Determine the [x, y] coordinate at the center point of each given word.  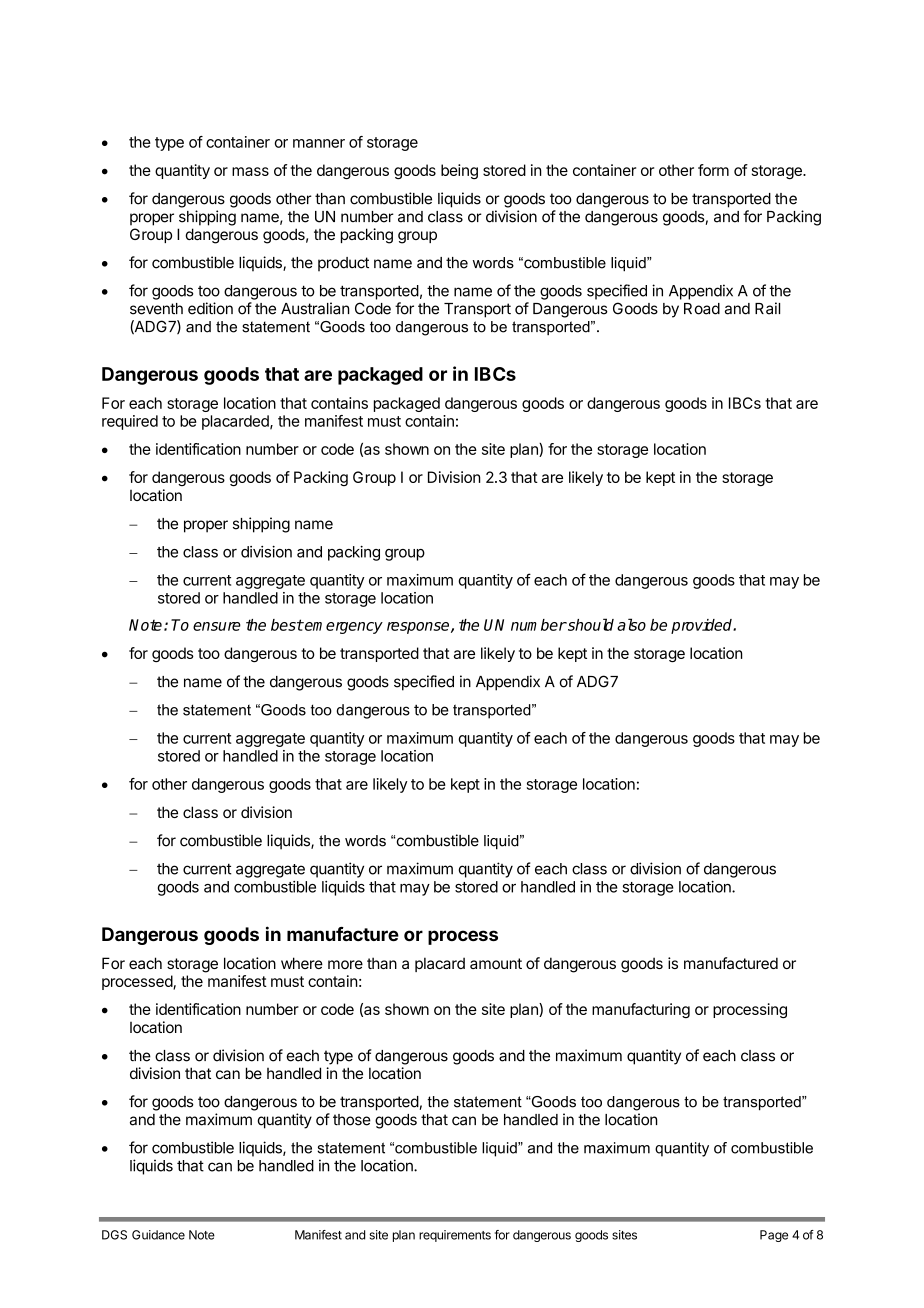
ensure [217, 626]
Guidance [158, 1235]
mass [250, 171]
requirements [455, 1236]
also [631, 624]
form [713, 170]
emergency [343, 628]
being [459, 171]
